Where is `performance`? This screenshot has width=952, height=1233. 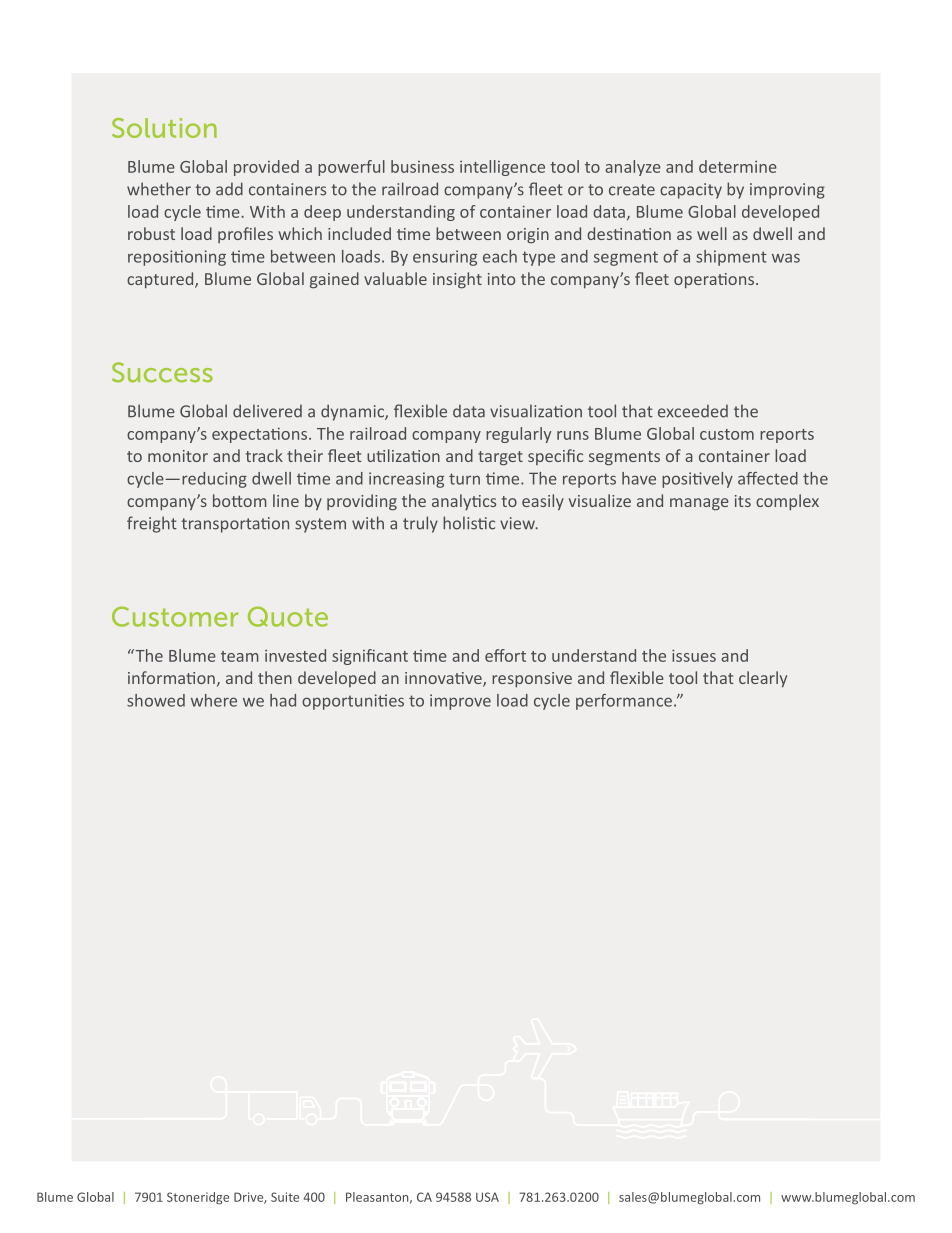 performance is located at coordinates (624, 702).
